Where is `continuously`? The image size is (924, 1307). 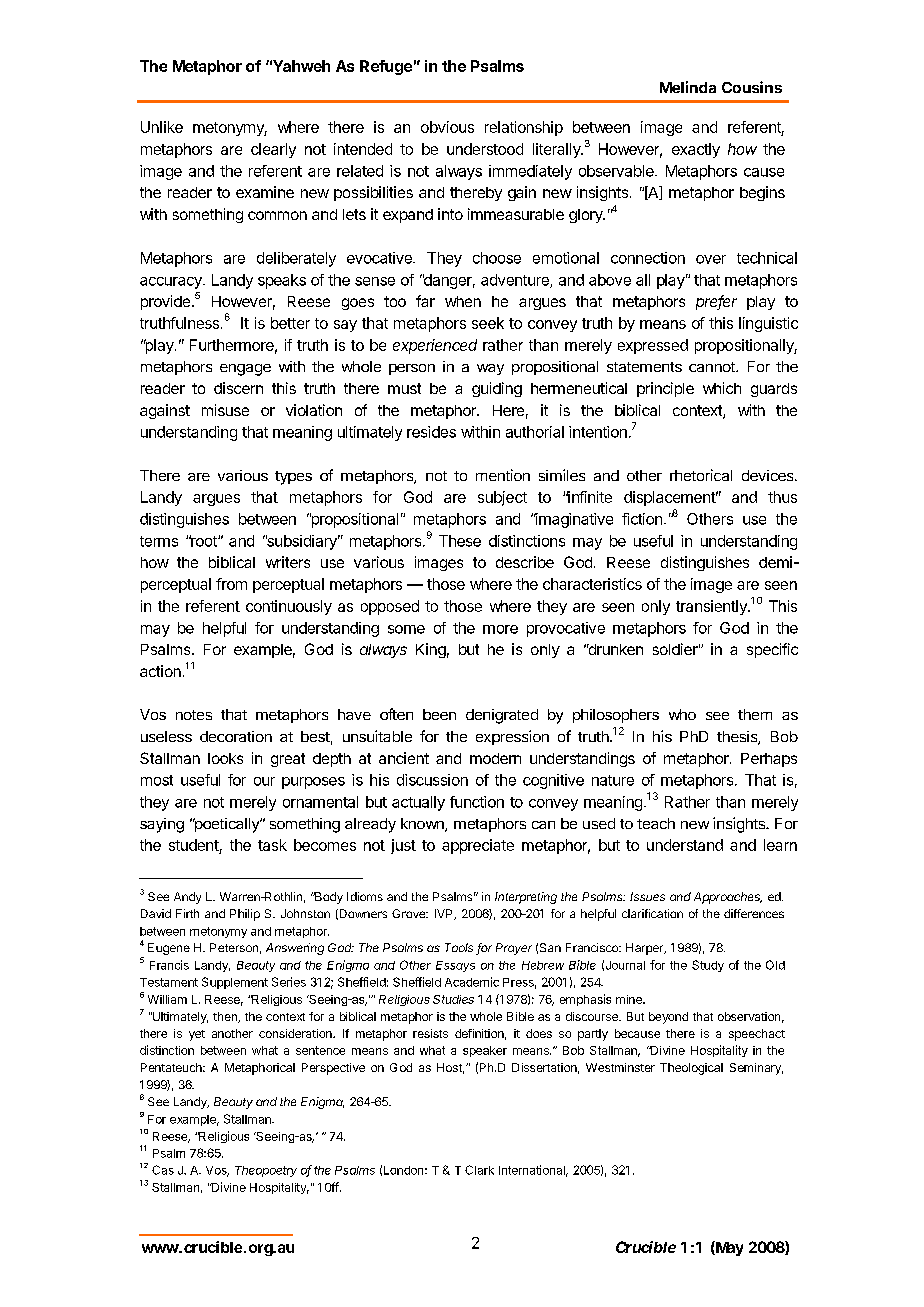
continuously is located at coordinates (289, 607).
